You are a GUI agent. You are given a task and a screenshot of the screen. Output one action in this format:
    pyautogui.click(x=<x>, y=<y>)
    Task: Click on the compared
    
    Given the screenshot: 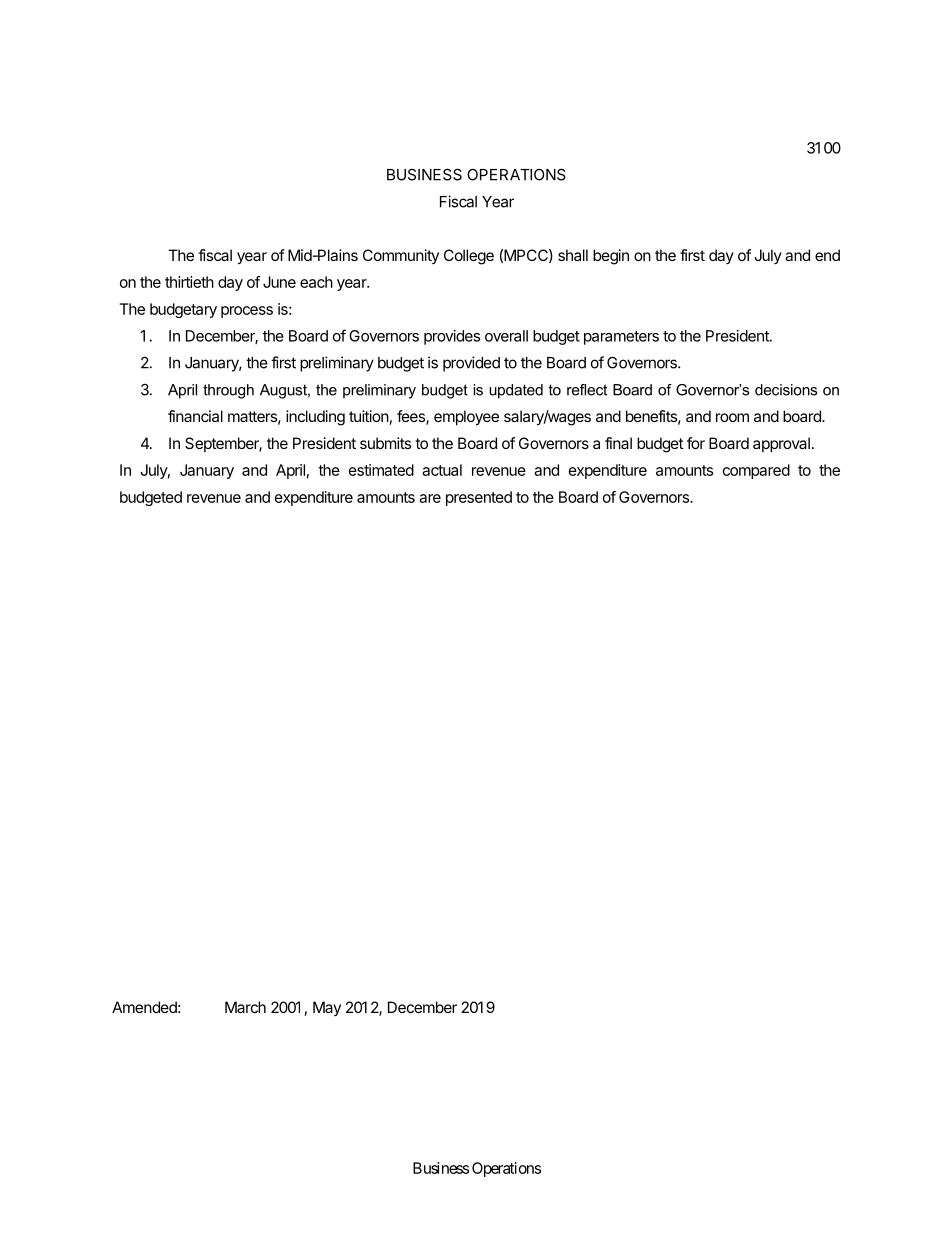 What is the action you would take?
    pyautogui.click(x=756, y=471)
